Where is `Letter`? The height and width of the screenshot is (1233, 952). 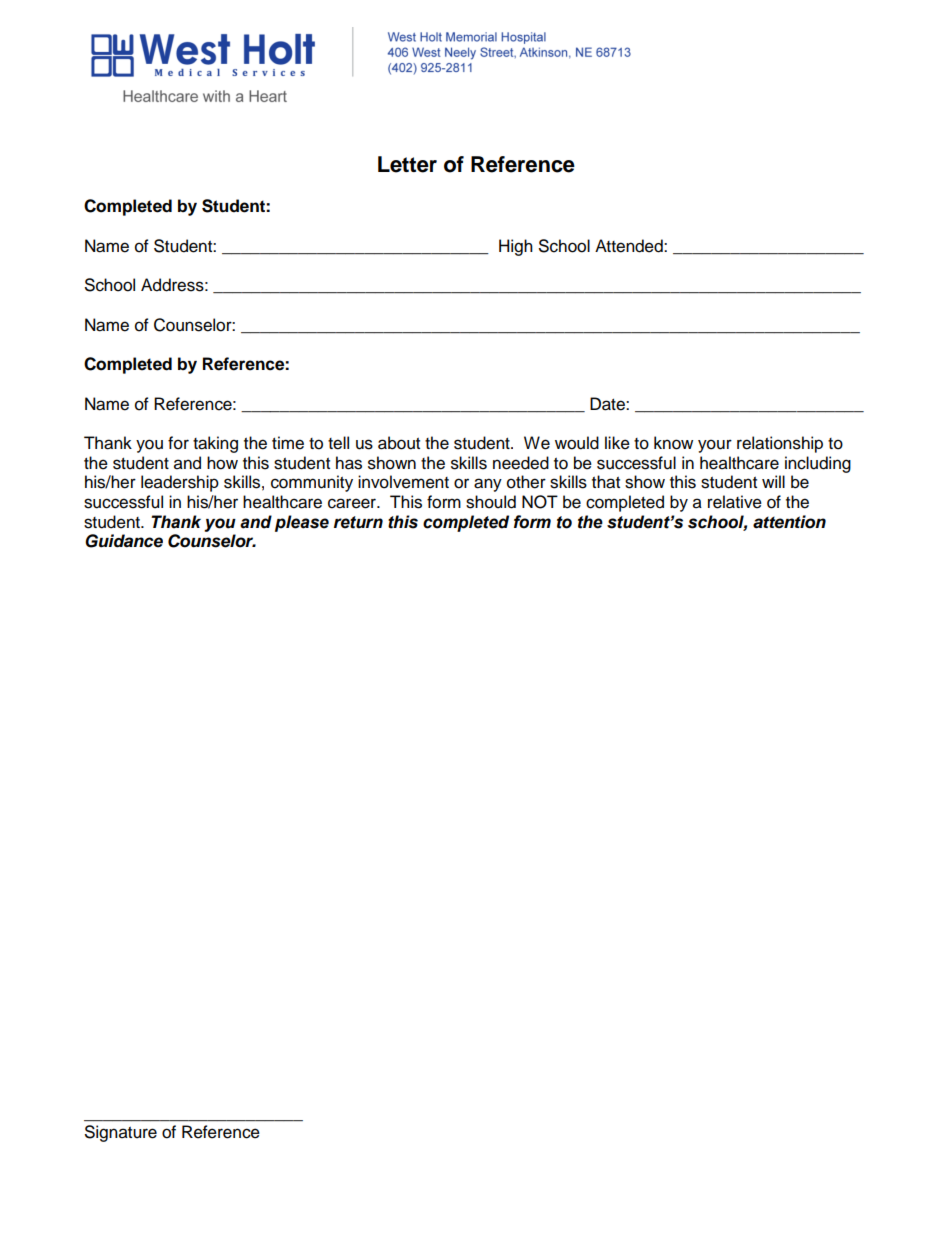 Letter is located at coordinates (407, 164).
